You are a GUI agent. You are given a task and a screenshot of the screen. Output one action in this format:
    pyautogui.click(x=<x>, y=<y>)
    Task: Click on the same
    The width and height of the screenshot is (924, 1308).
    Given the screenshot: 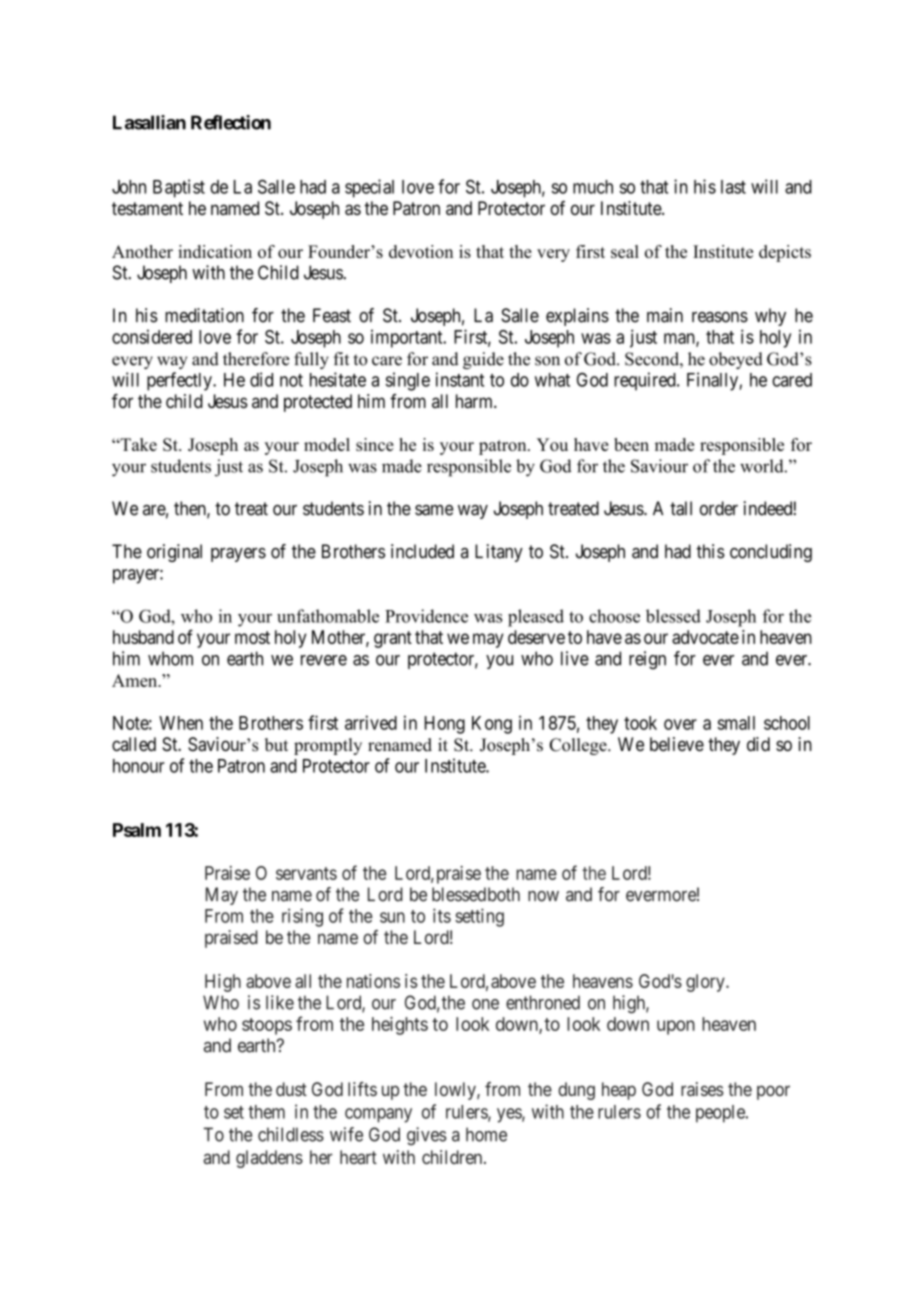 What is the action you would take?
    pyautogui.click(x=434, y=510)
